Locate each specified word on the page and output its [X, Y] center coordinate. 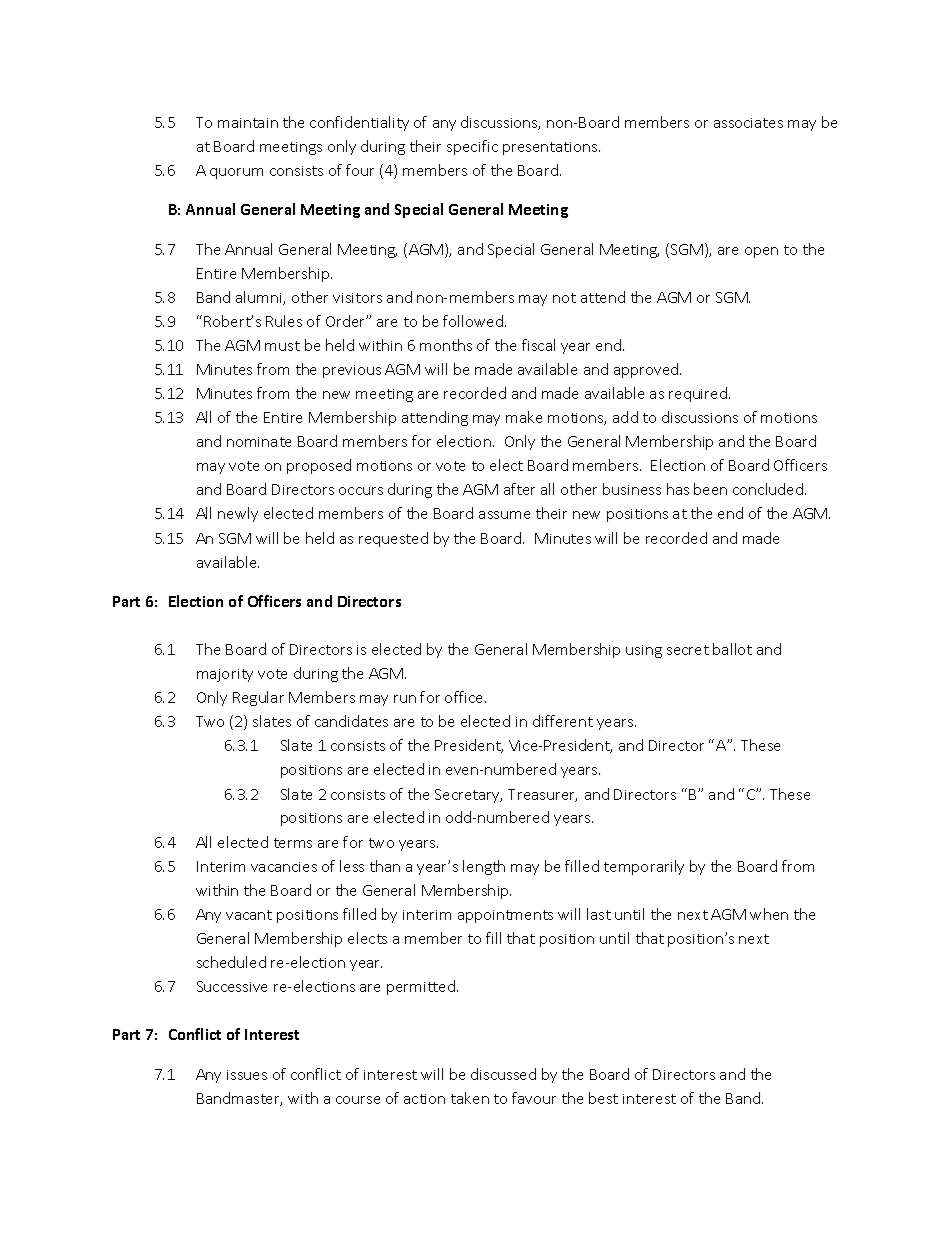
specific [472, 147]
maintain [248, 123]
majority [225, 675]
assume [504, 515]
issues [247, 1075]
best [603, 1098]
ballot [732, 649]
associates [748, 123]
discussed [503, 1074]
